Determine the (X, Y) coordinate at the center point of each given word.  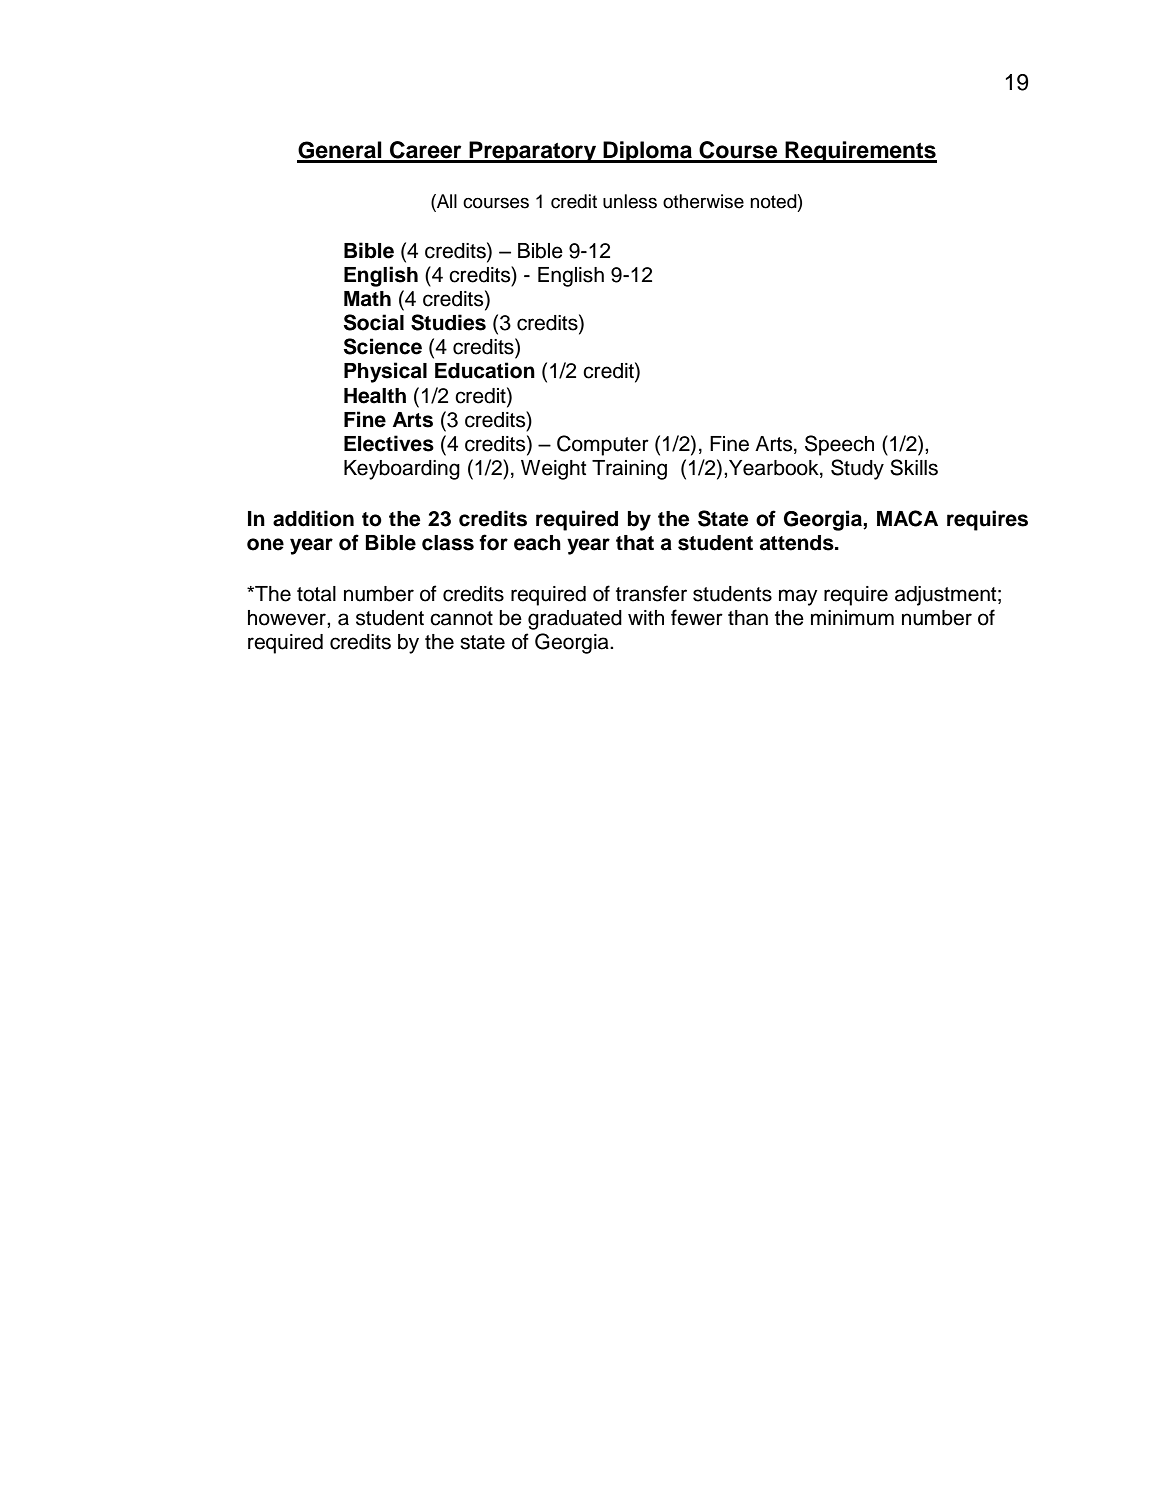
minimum (852, 618)
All (446, 201)
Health (375, 396)
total (316, 594)
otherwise (703, 201)
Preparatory (533, 152)
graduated (575, 620)
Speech (839, 445)
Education (485, 370)
